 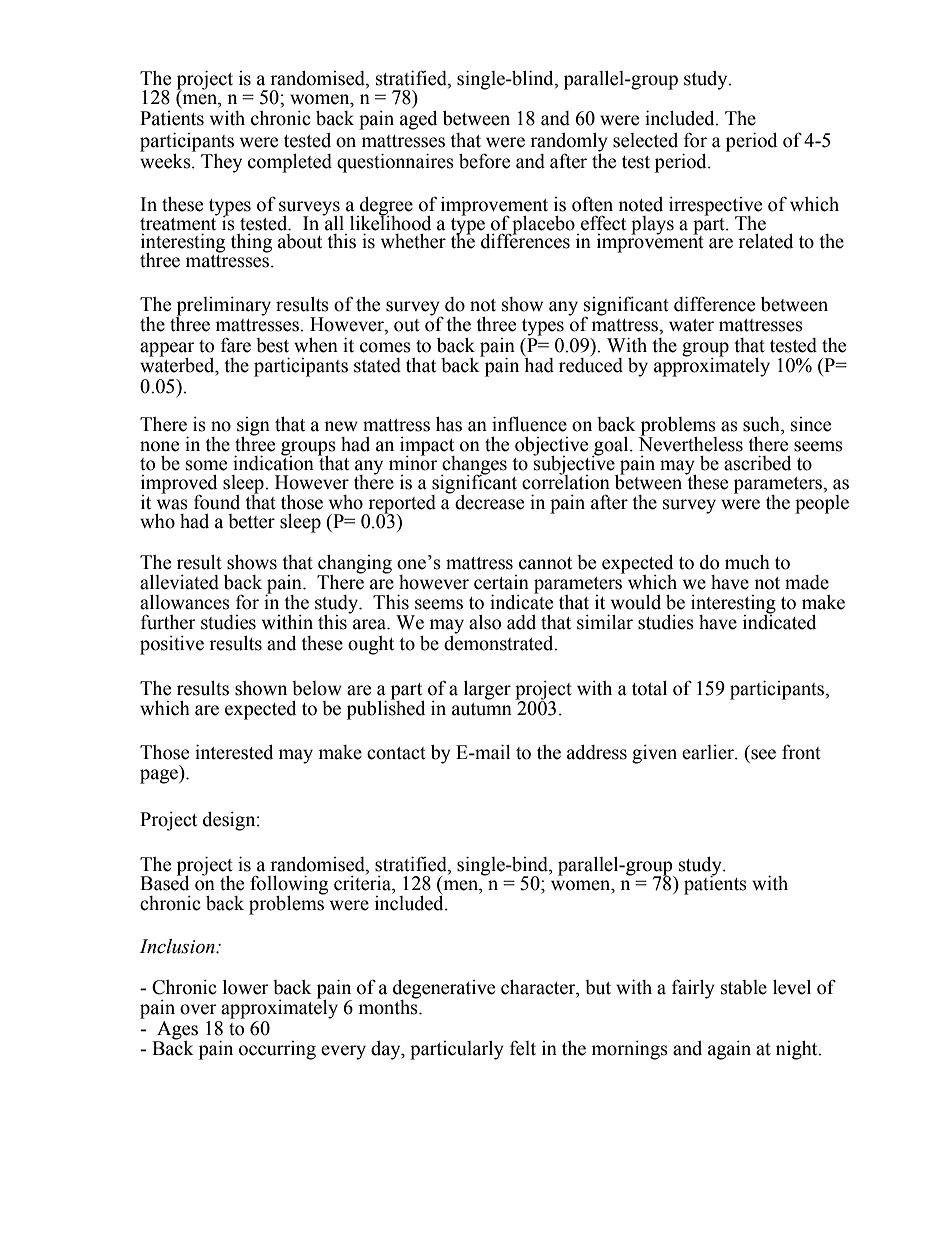 What do you see at coordinates (489, 502) in the screenshot?
I see `decrease` at bounding box center [489, 502].
